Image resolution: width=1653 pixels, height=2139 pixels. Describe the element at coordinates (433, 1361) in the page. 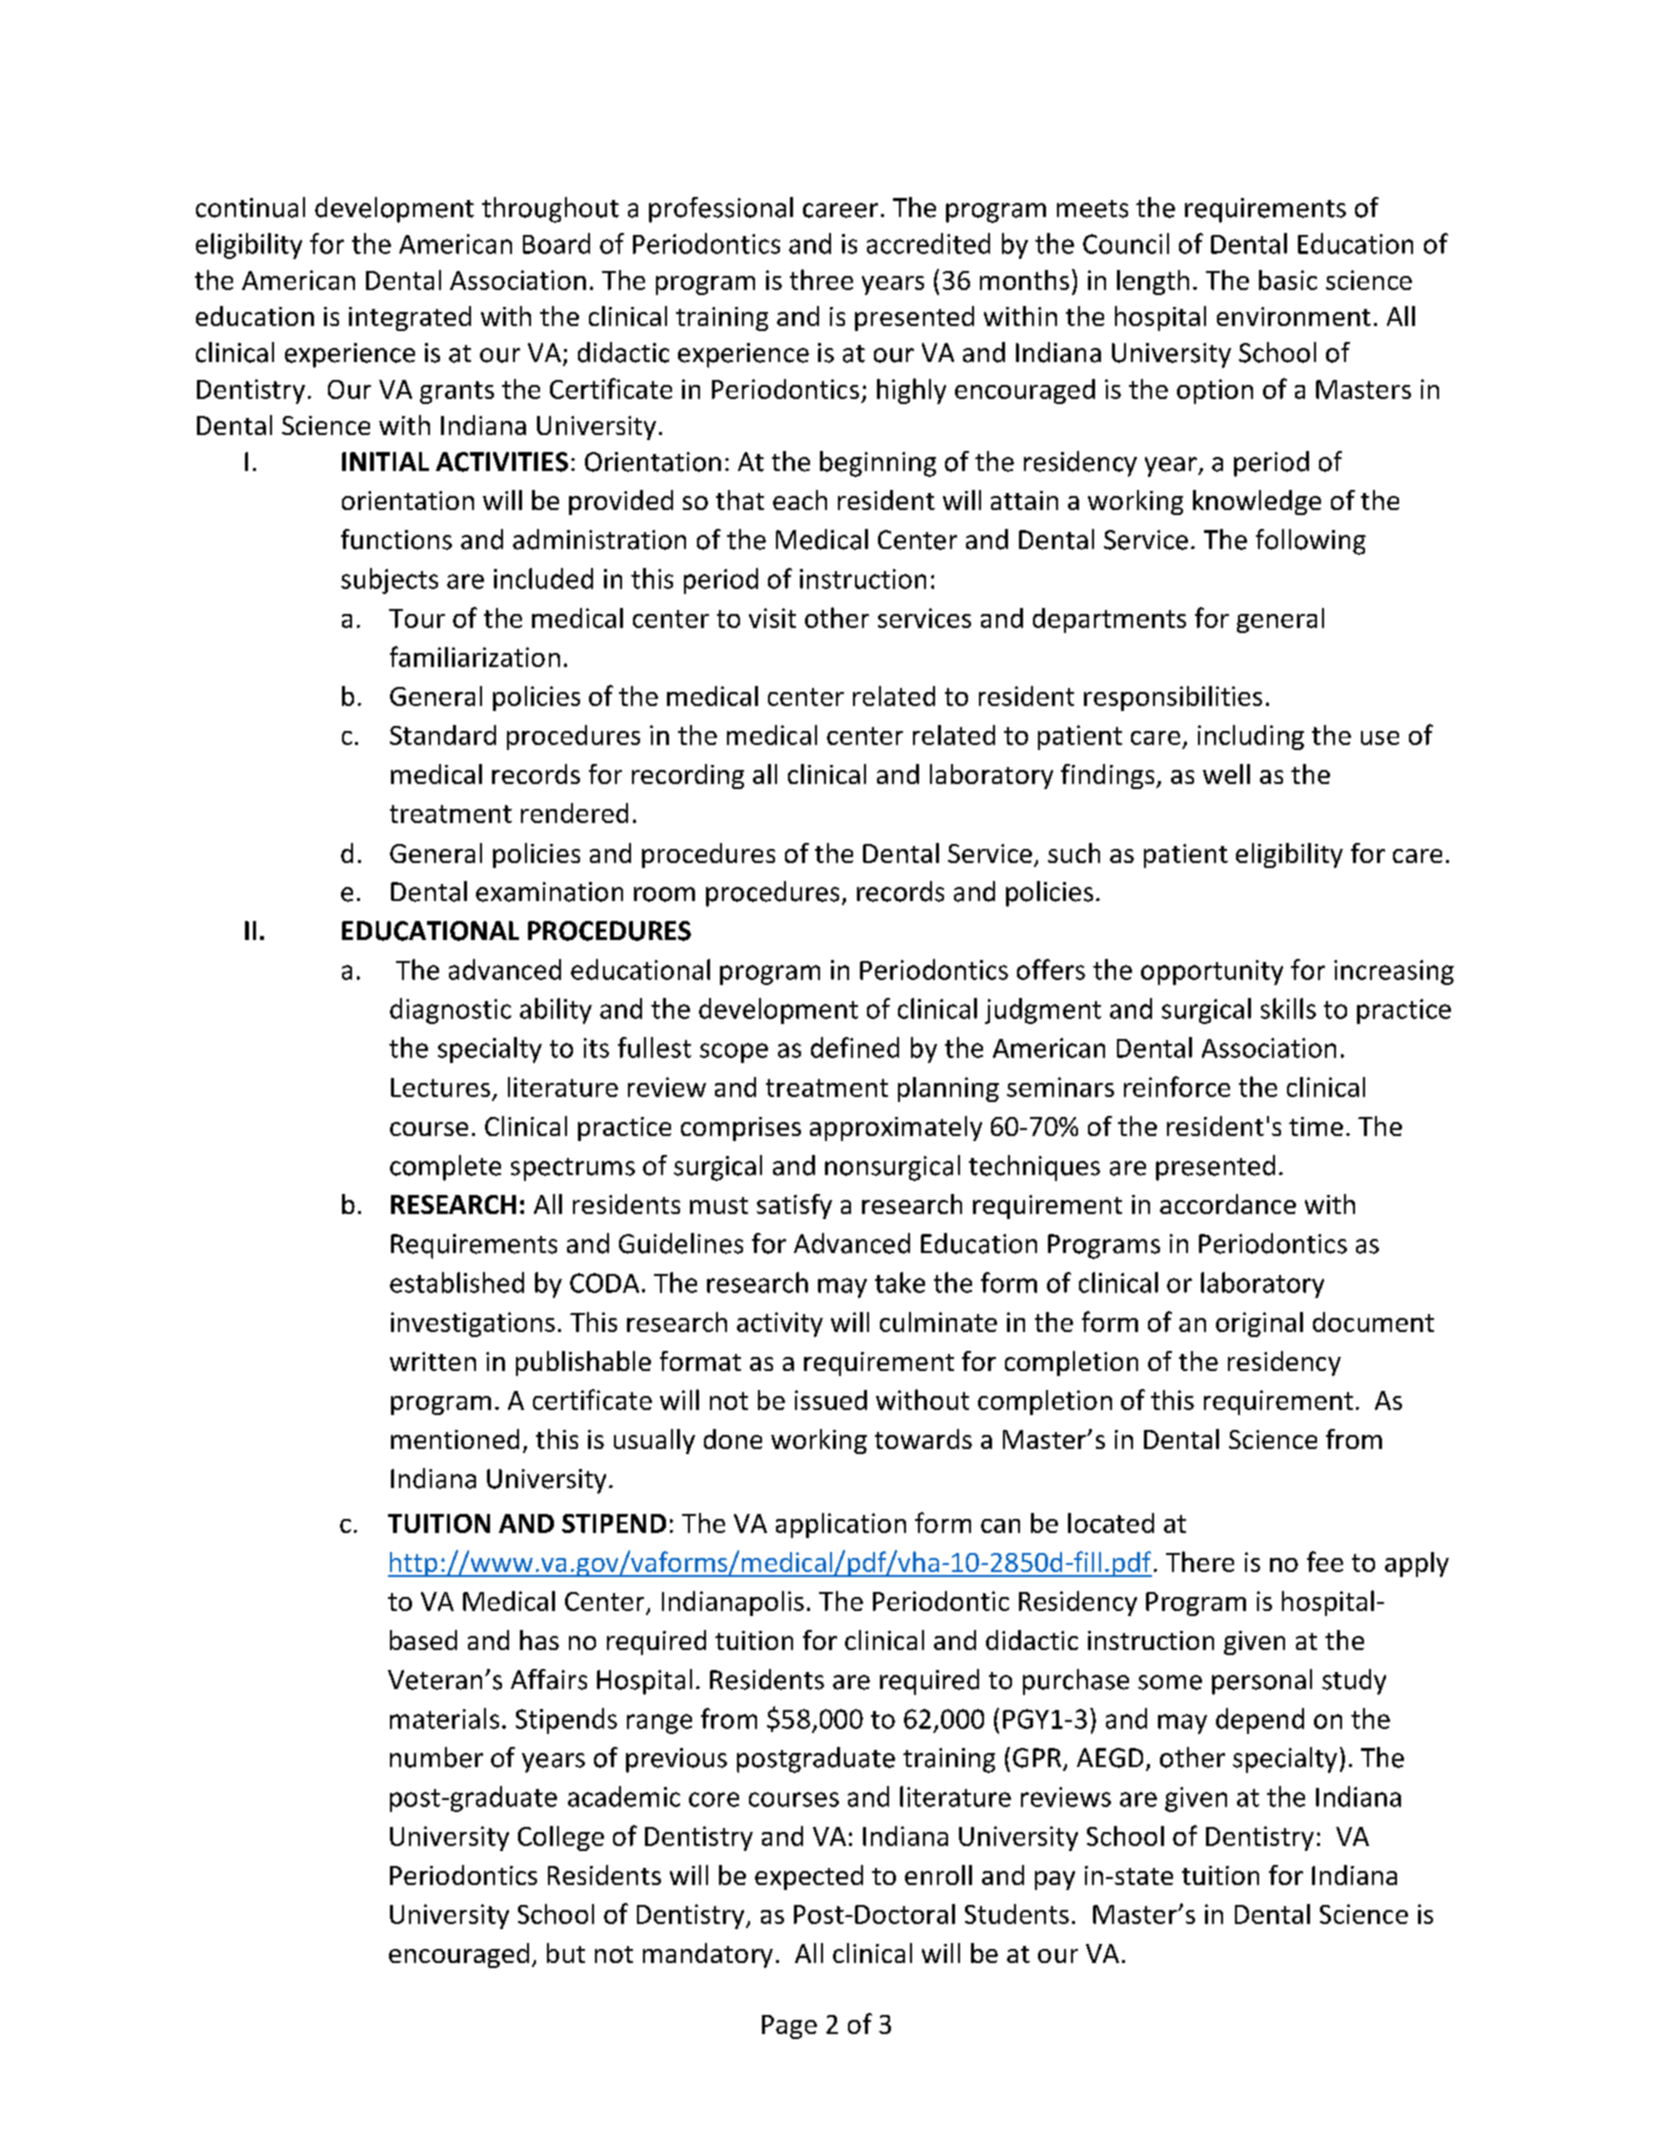

I see `written` at that location.
